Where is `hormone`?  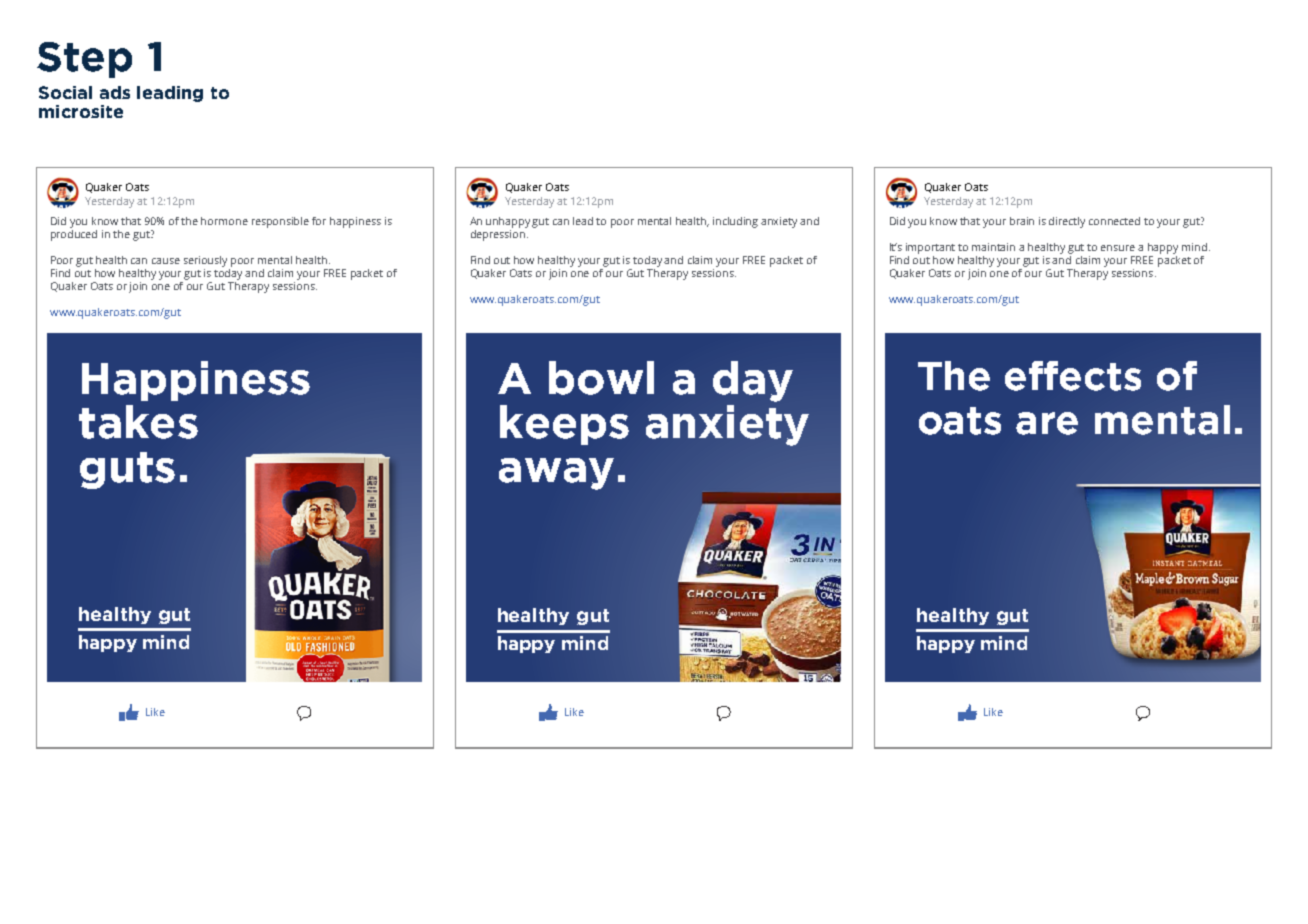
hormone is located at coordinates (224, 221).
